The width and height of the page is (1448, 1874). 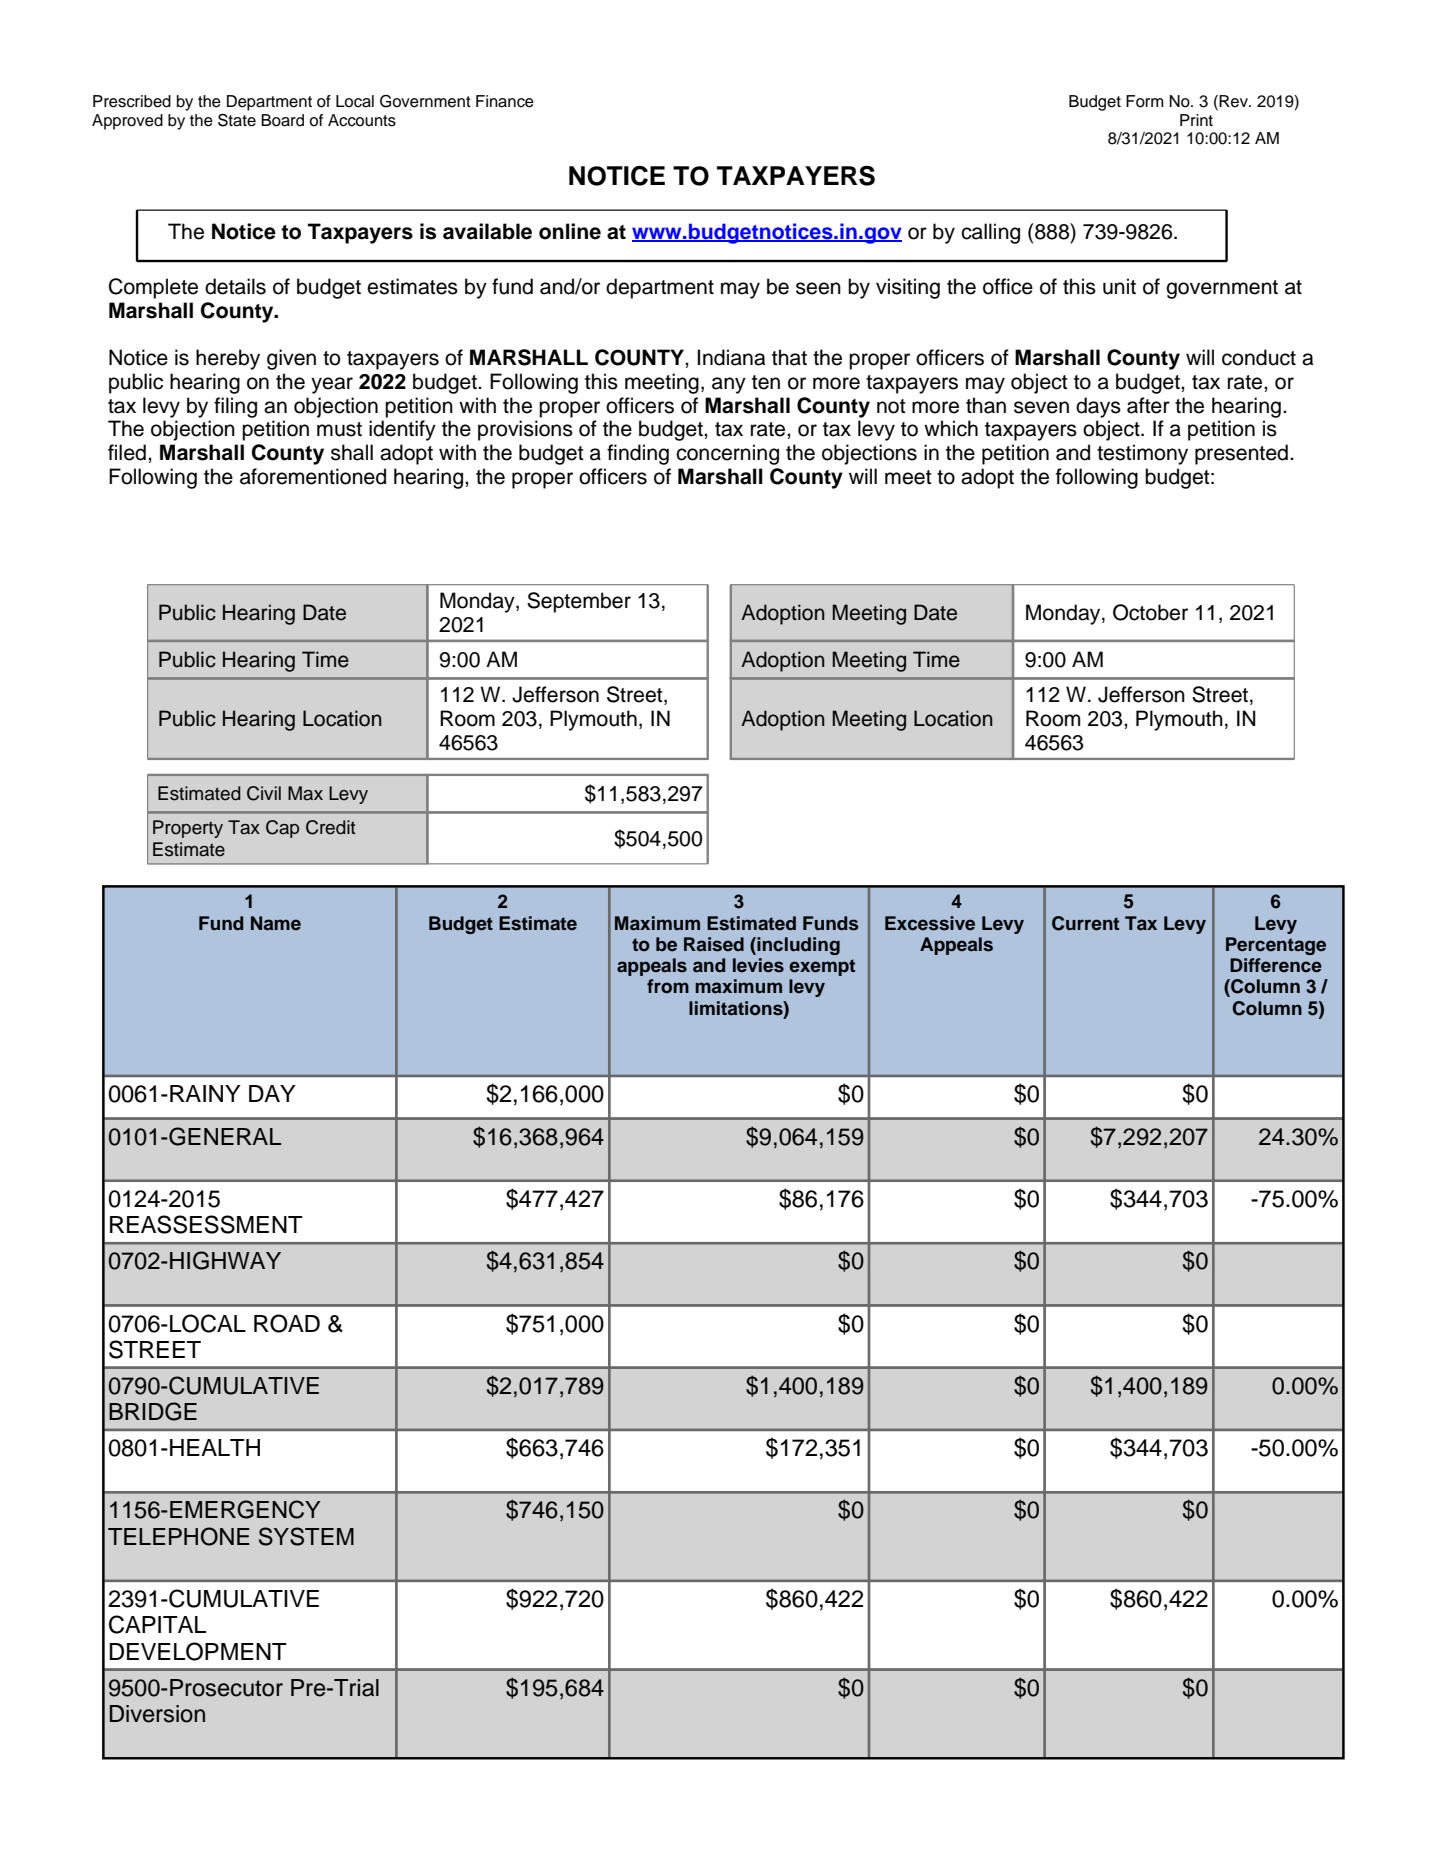 What do you see at coordinates (276, 923) in the page?
I see `Name` at bounding box center [276, 923].
